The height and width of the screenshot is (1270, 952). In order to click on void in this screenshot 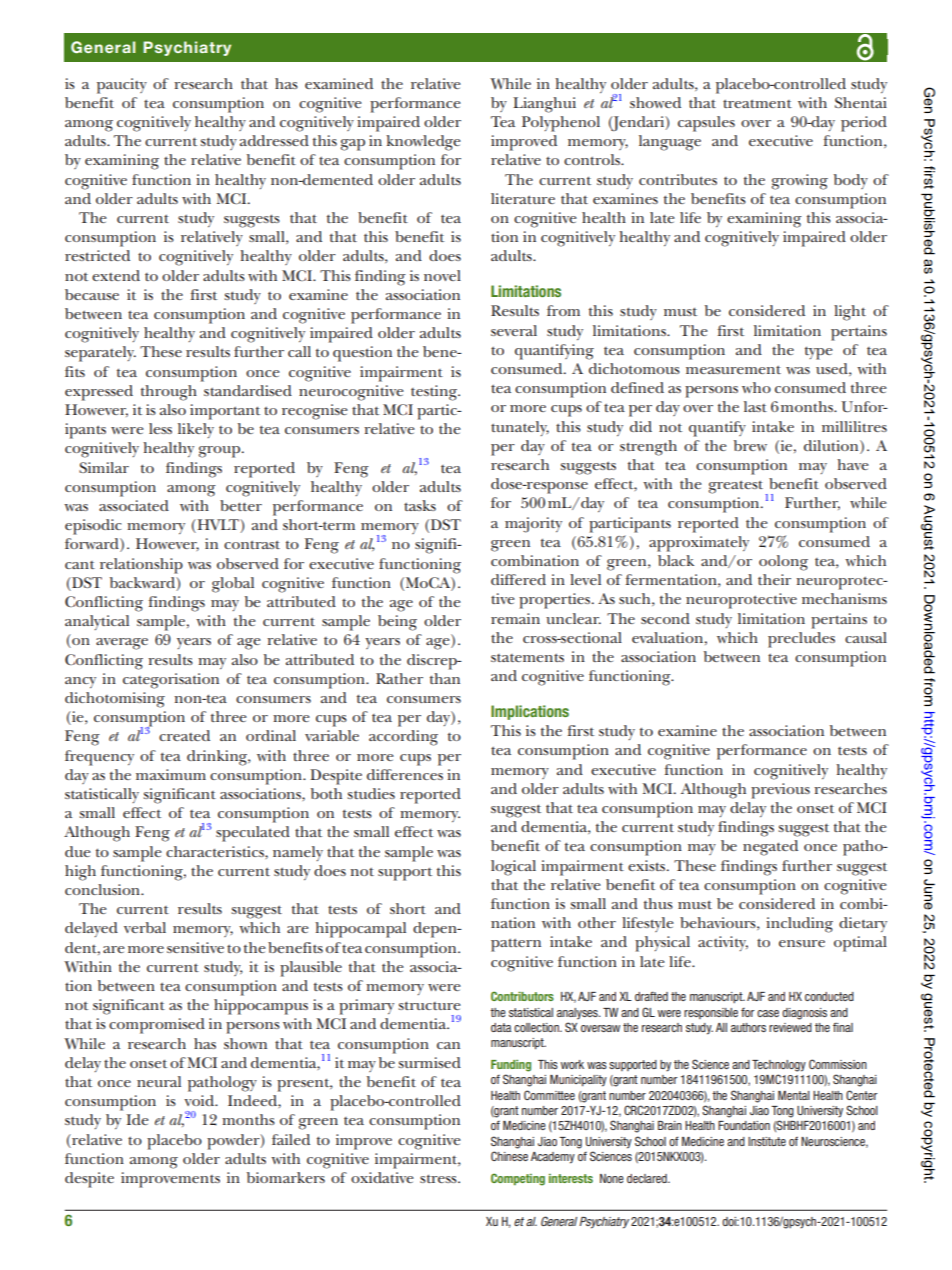, I will do `click(200, 1100)`.
